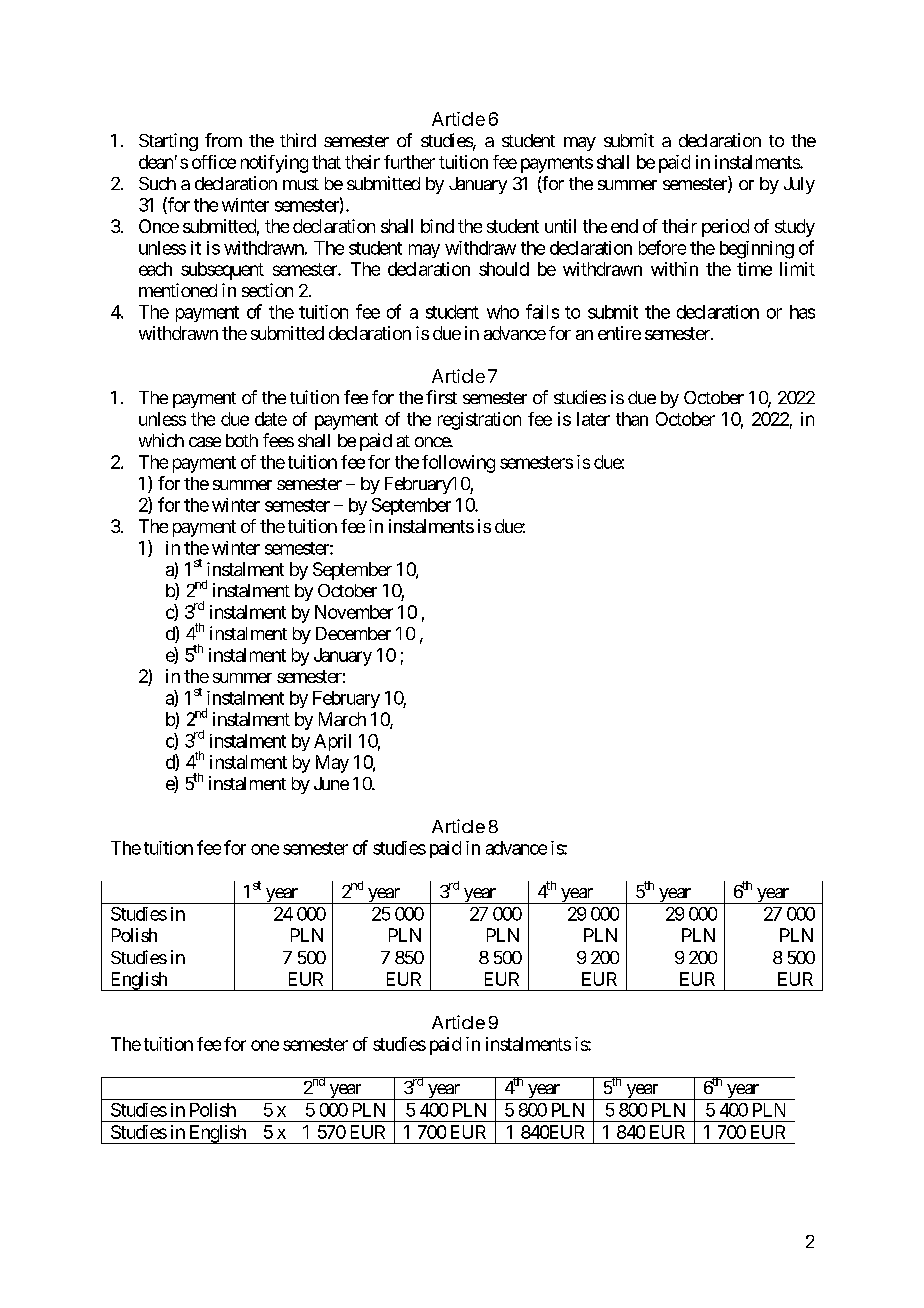 This page has width=924, height=1308. Describe the element at coordinates (267, 290) in the page. I see `section` at that location.
